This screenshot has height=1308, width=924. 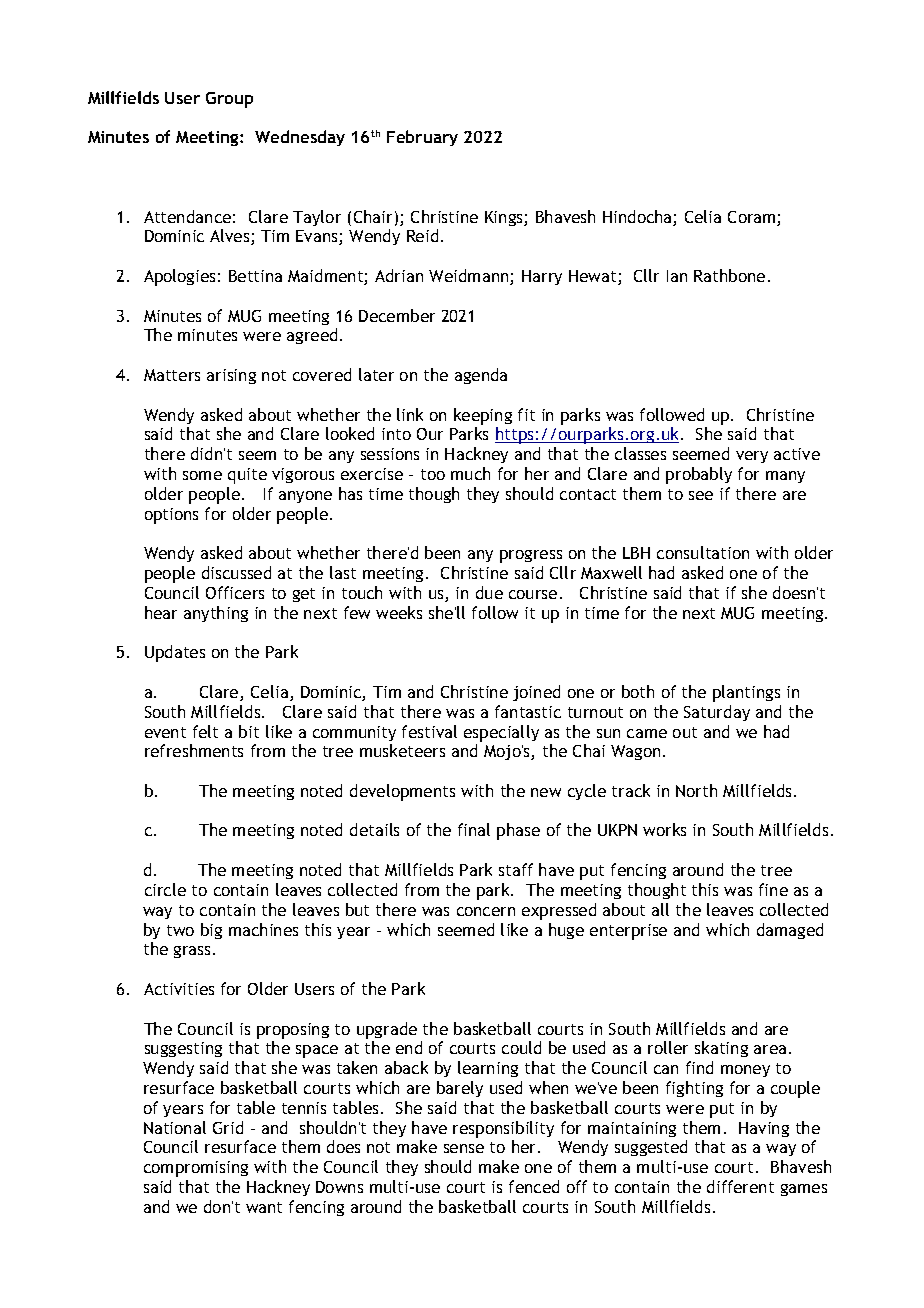 What do you see at coordinates (746, 693) in the screenshot?
I see `plantings` at bounding box center [746, 693].
